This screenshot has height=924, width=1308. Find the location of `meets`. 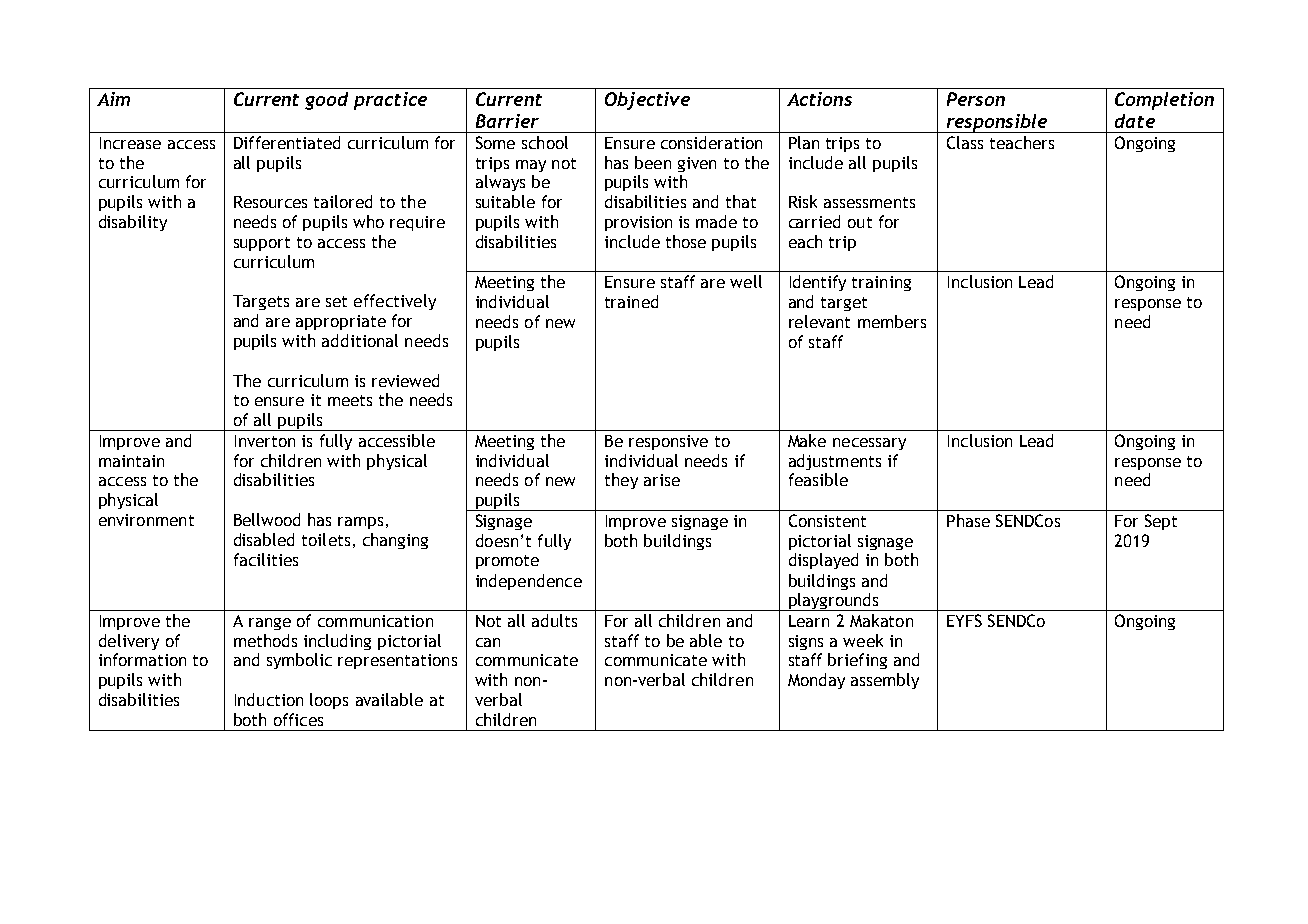

meets is located at coordinates (350, 400).
